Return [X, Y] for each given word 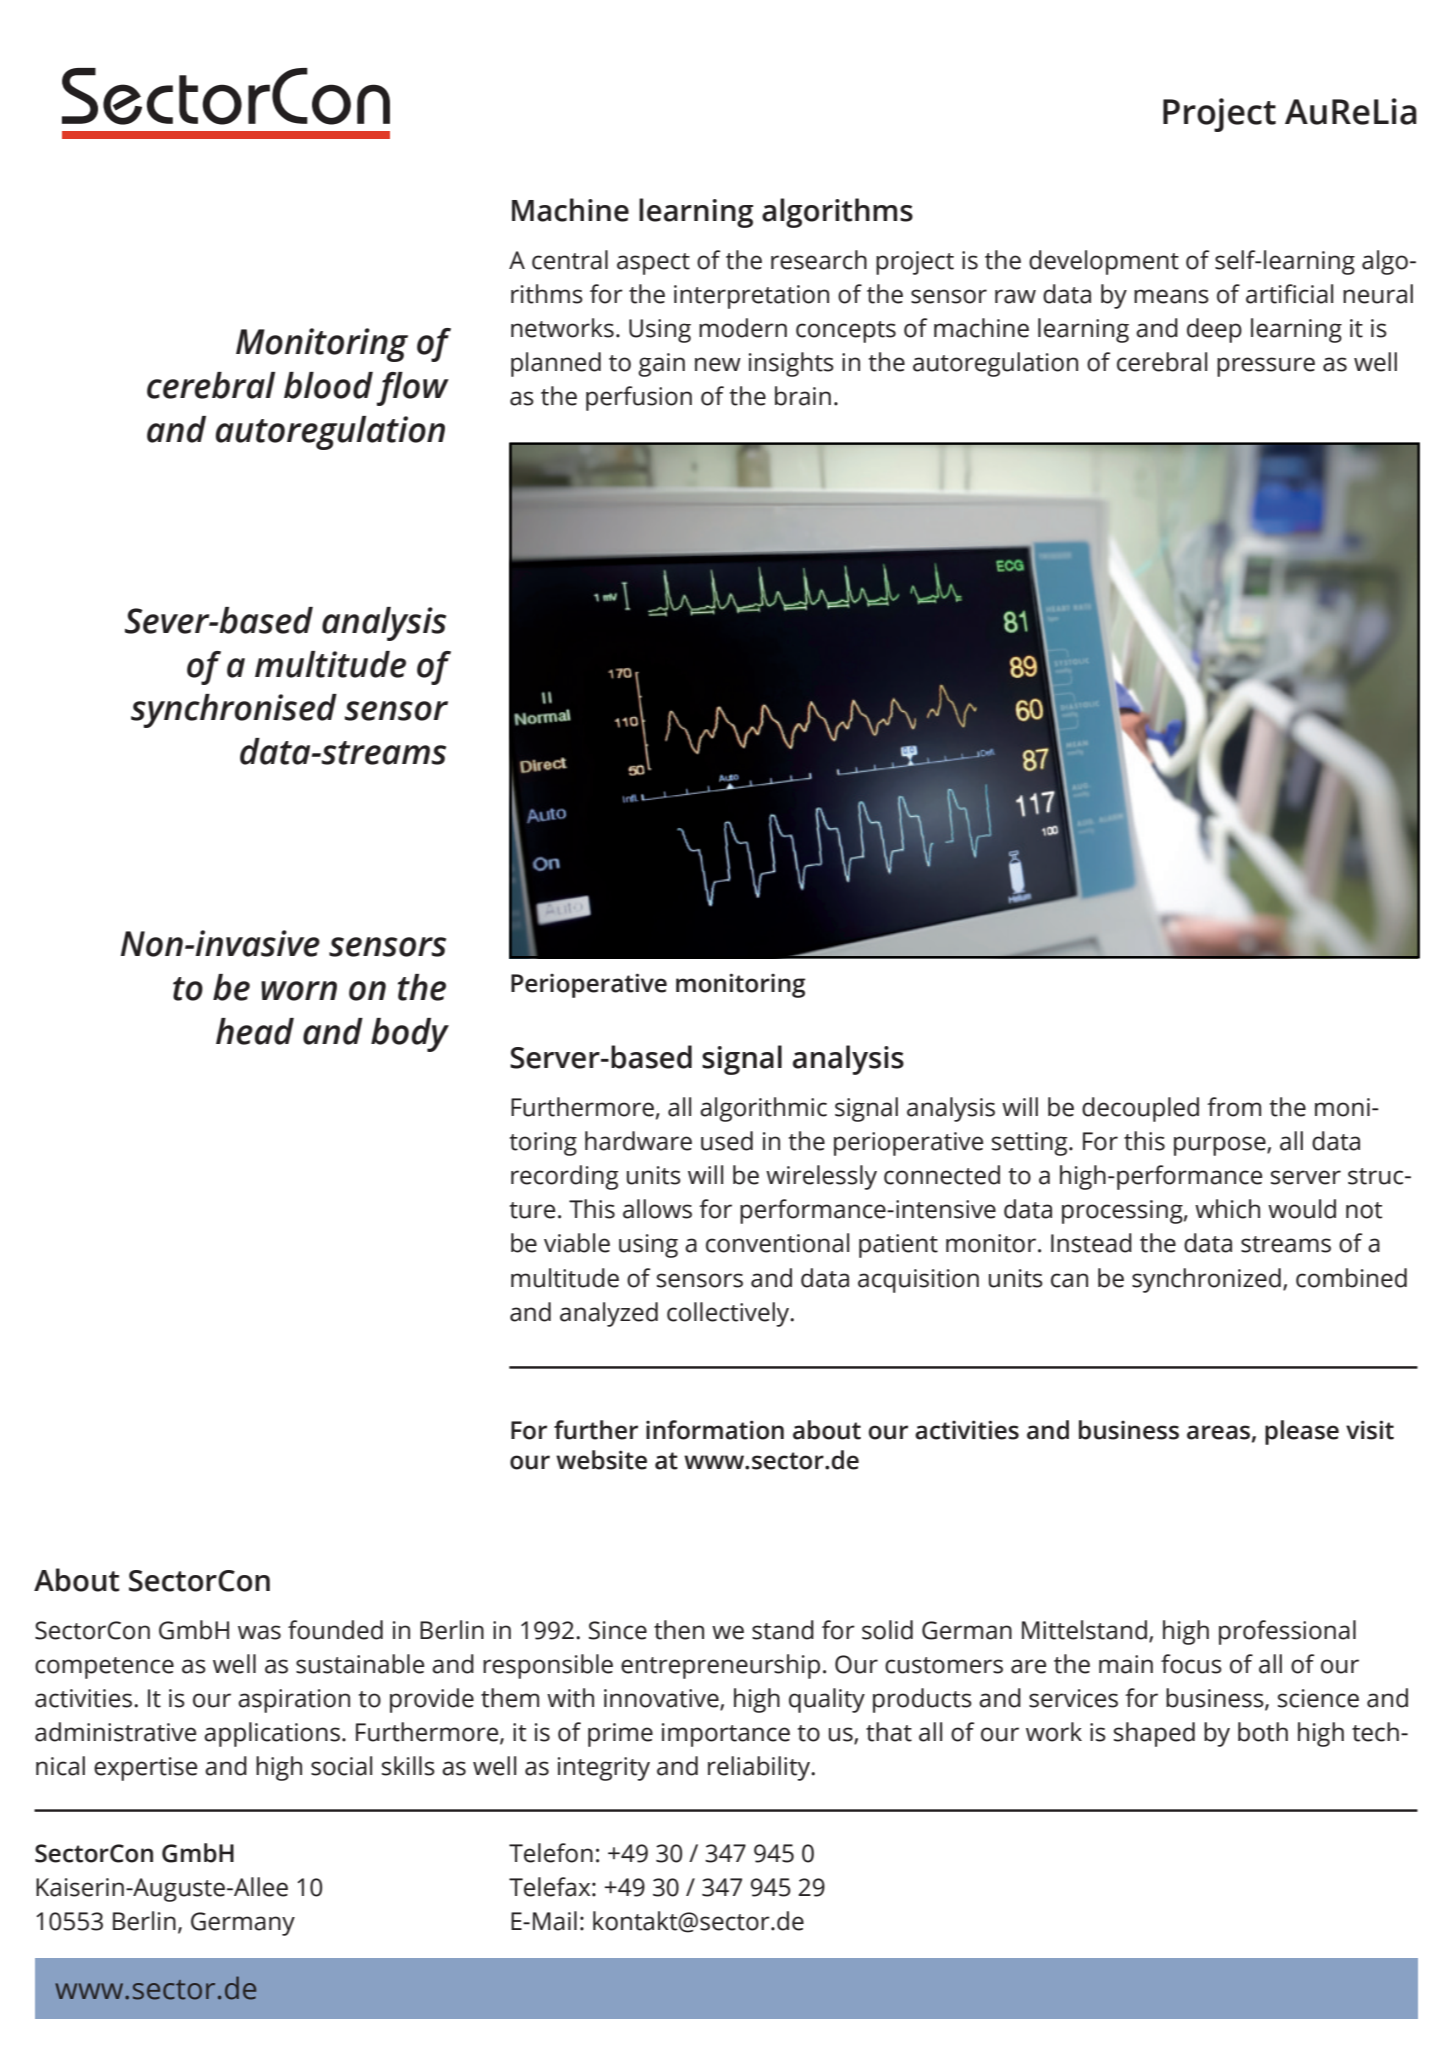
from [1234, 1107]
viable [577, 1243]
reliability [760, 1768]
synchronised [234, 711]
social [341, 1766]
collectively [729, 1314]
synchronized [1206, 1280]
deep [1214, 330]
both [1263, 1732]
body [410, 1035]
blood [328, 385]
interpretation [751, 297]
